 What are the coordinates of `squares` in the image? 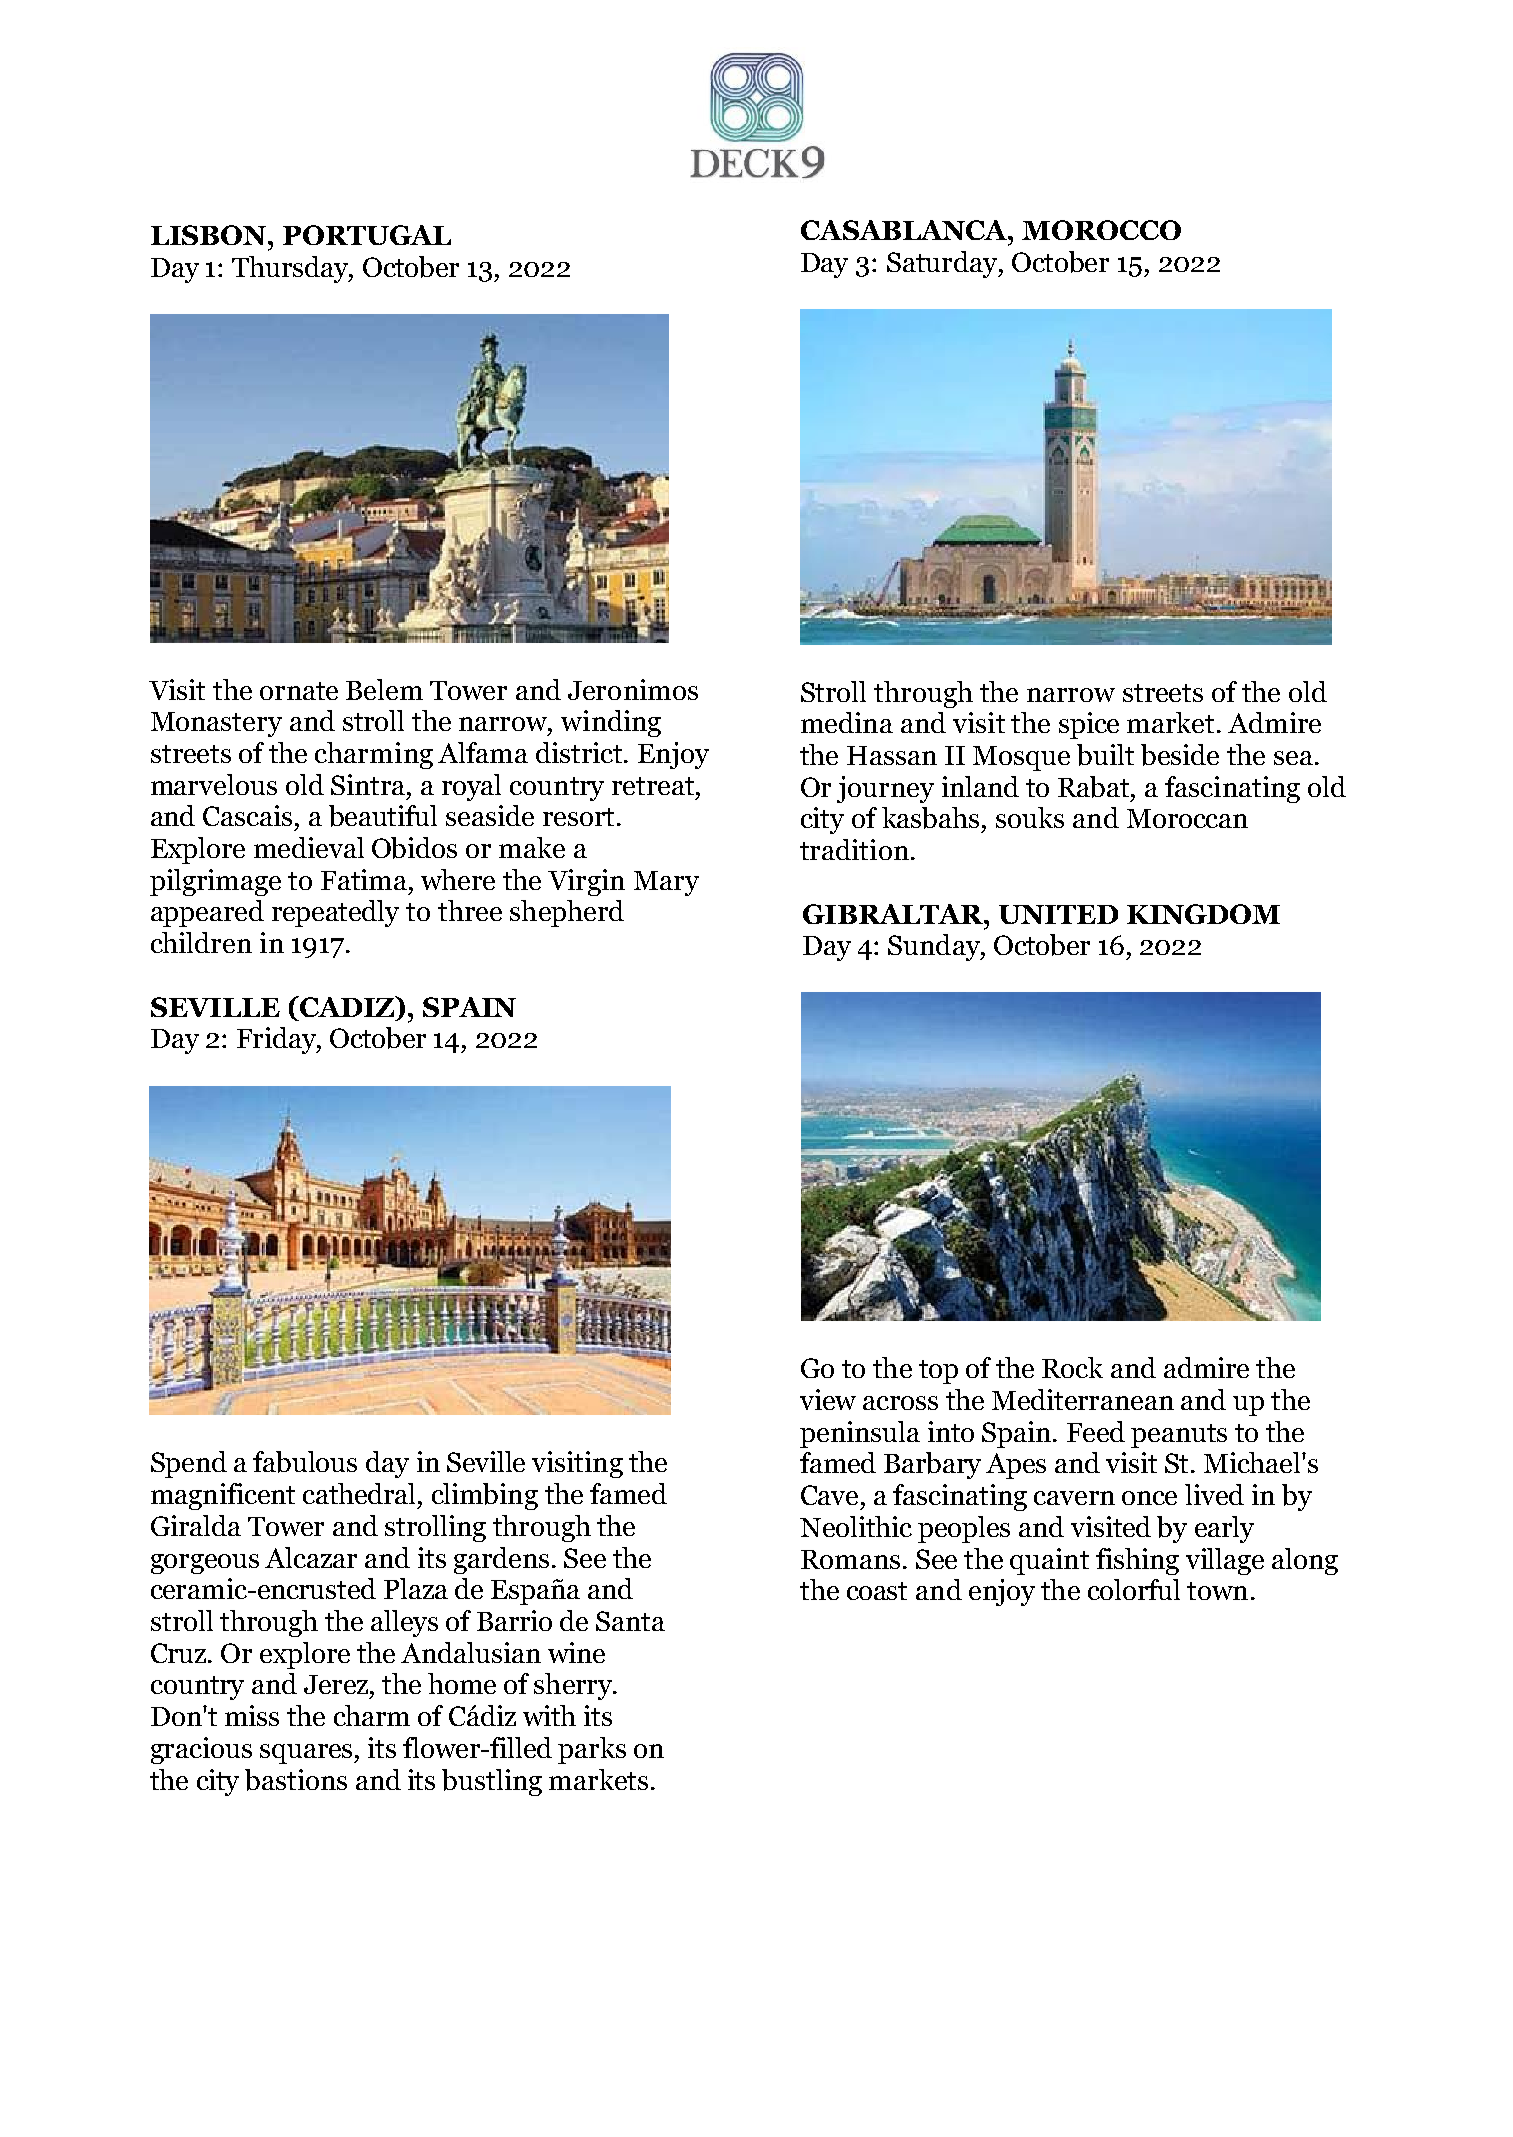 It's located at (307, 1754).
